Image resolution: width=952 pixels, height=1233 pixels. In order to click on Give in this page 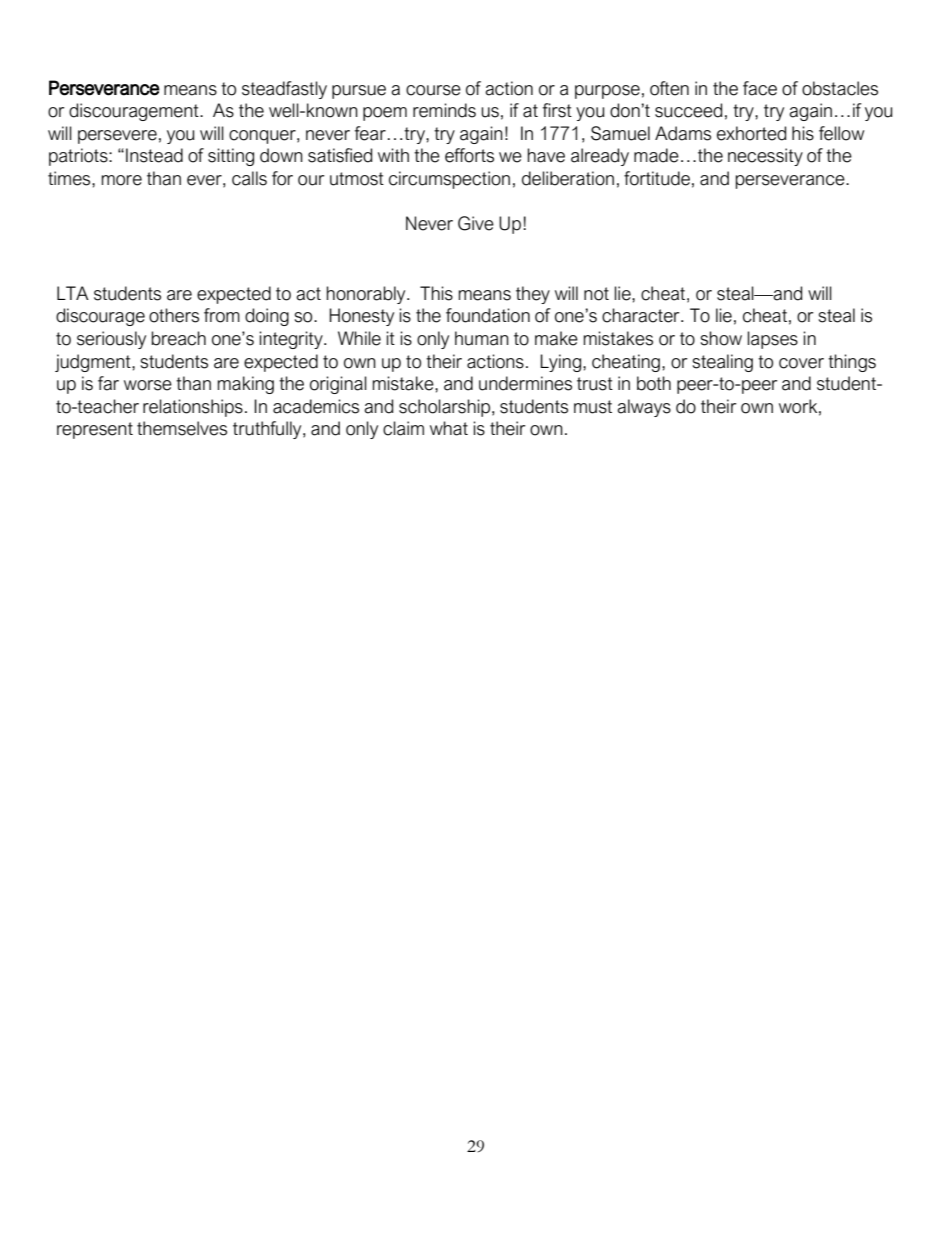, I will do `click(476, 223)`.
